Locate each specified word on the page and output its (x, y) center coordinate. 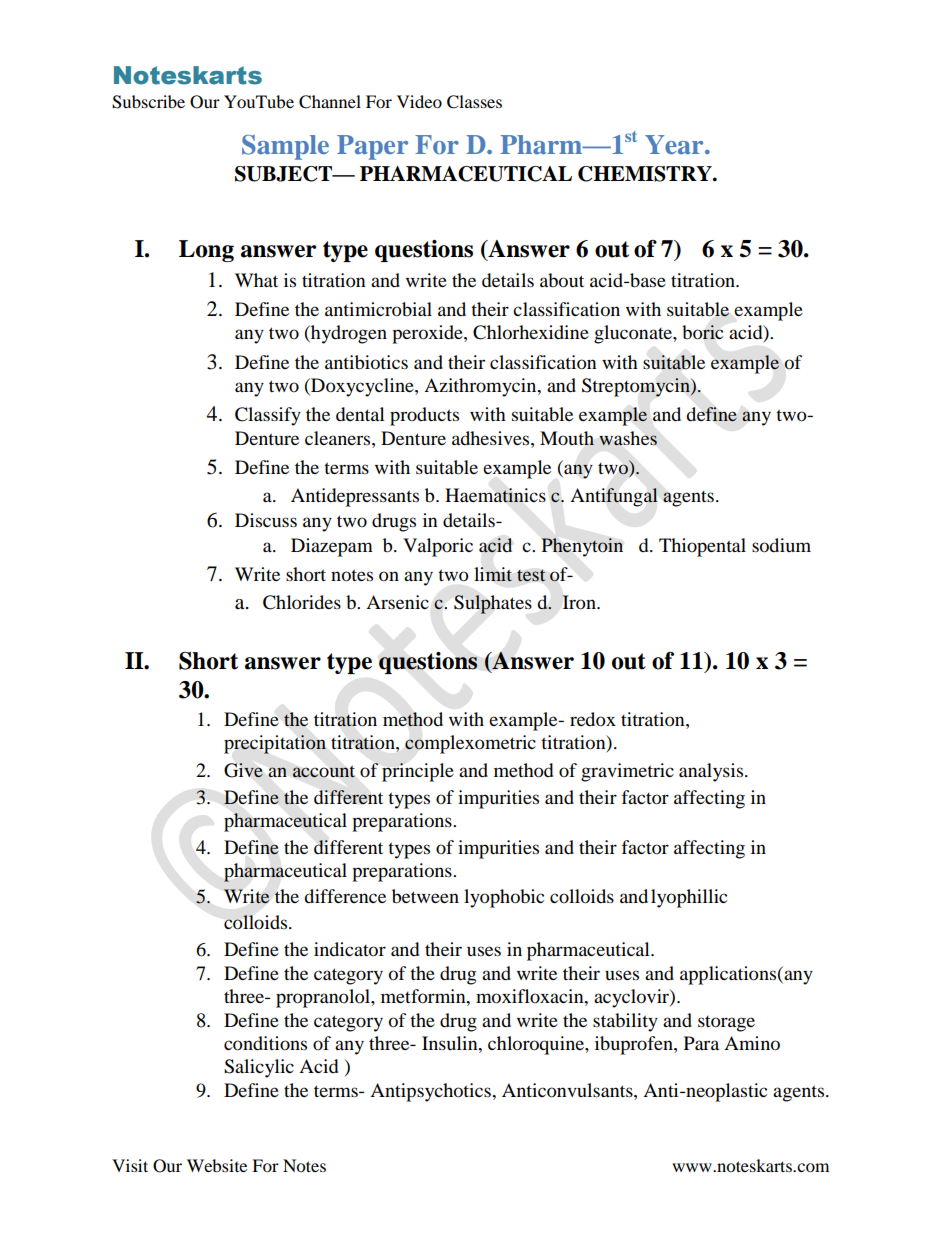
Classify (268, 416)
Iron (580, 602)
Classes (474, 102)
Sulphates (493, 604)
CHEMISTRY (646, 174)
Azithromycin (481, 387)
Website (217, 1165)
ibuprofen (635, 1045)
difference (345, 896)
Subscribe (148, 102)
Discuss (266, 520)
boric (702, 332)
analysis (712, 772)
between (425, 896)
